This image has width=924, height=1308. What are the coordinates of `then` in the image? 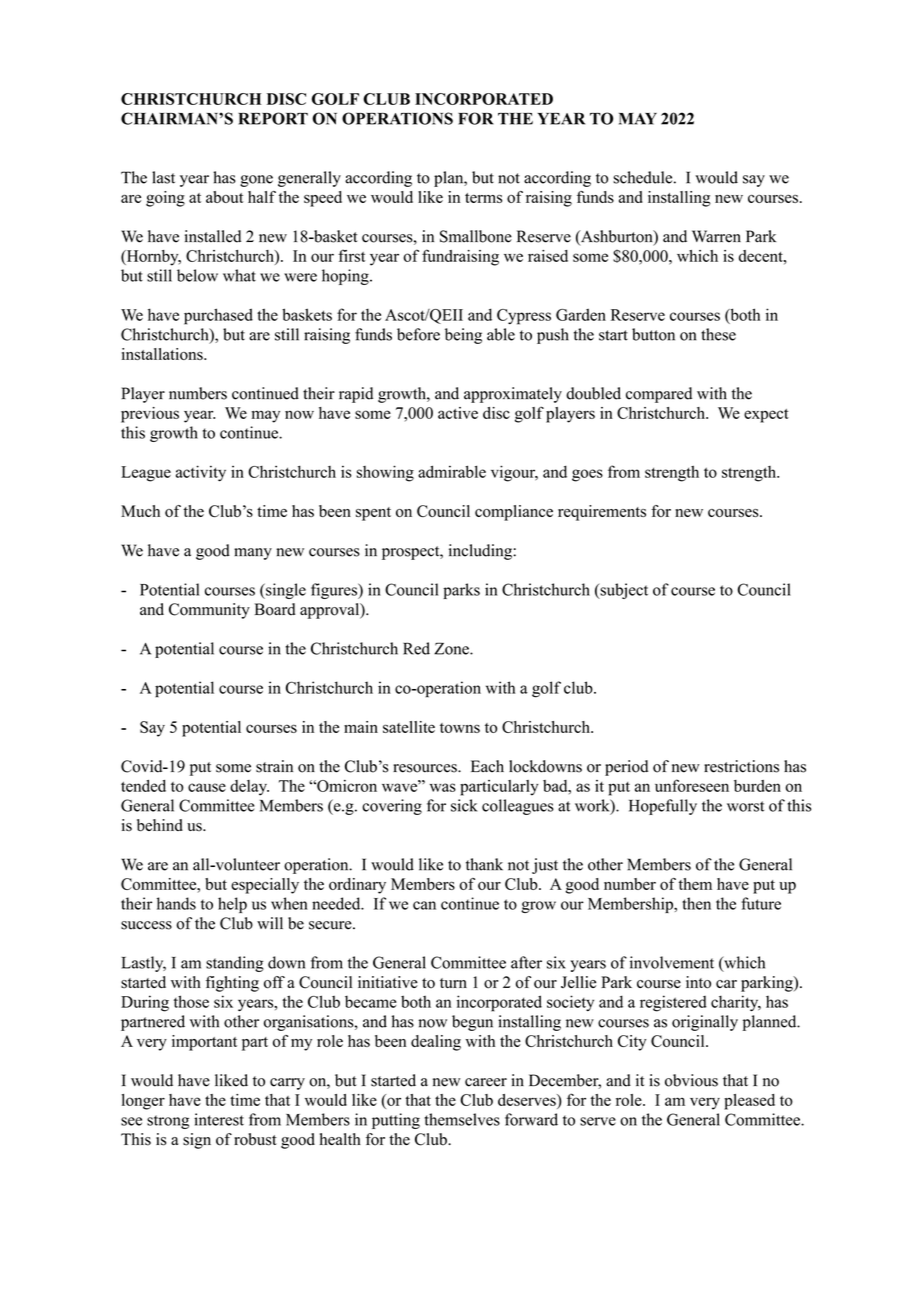 It's located at (696, 903).
